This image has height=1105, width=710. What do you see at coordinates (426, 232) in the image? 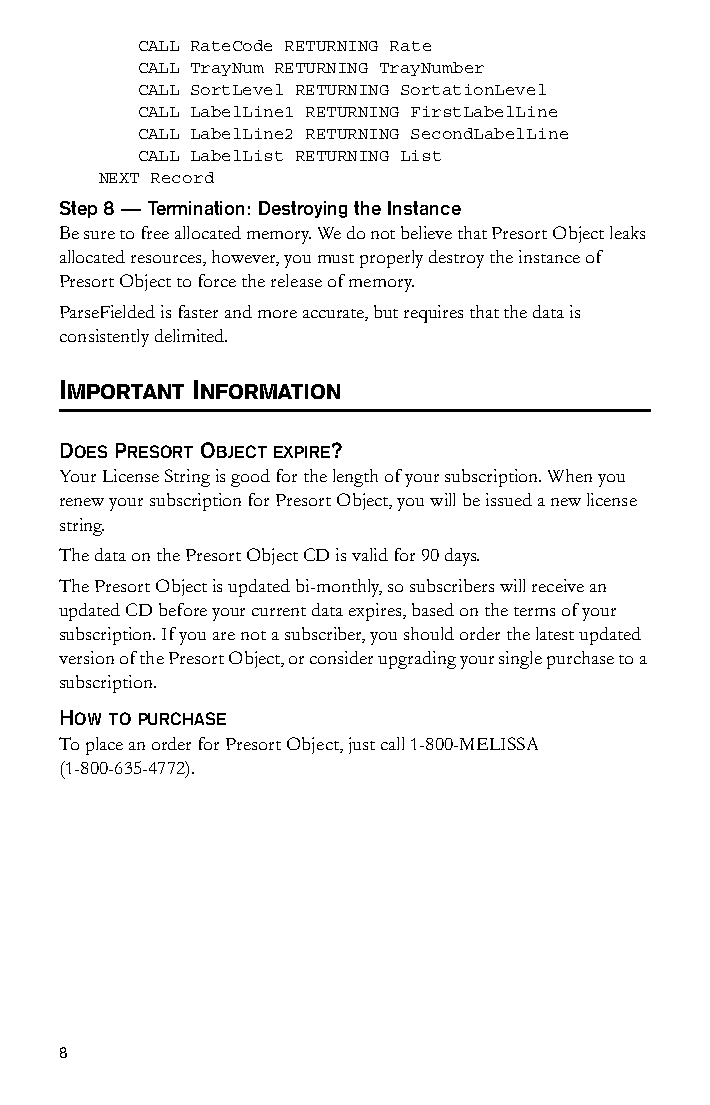
I see `believe` at bounding box center [426, 232].
